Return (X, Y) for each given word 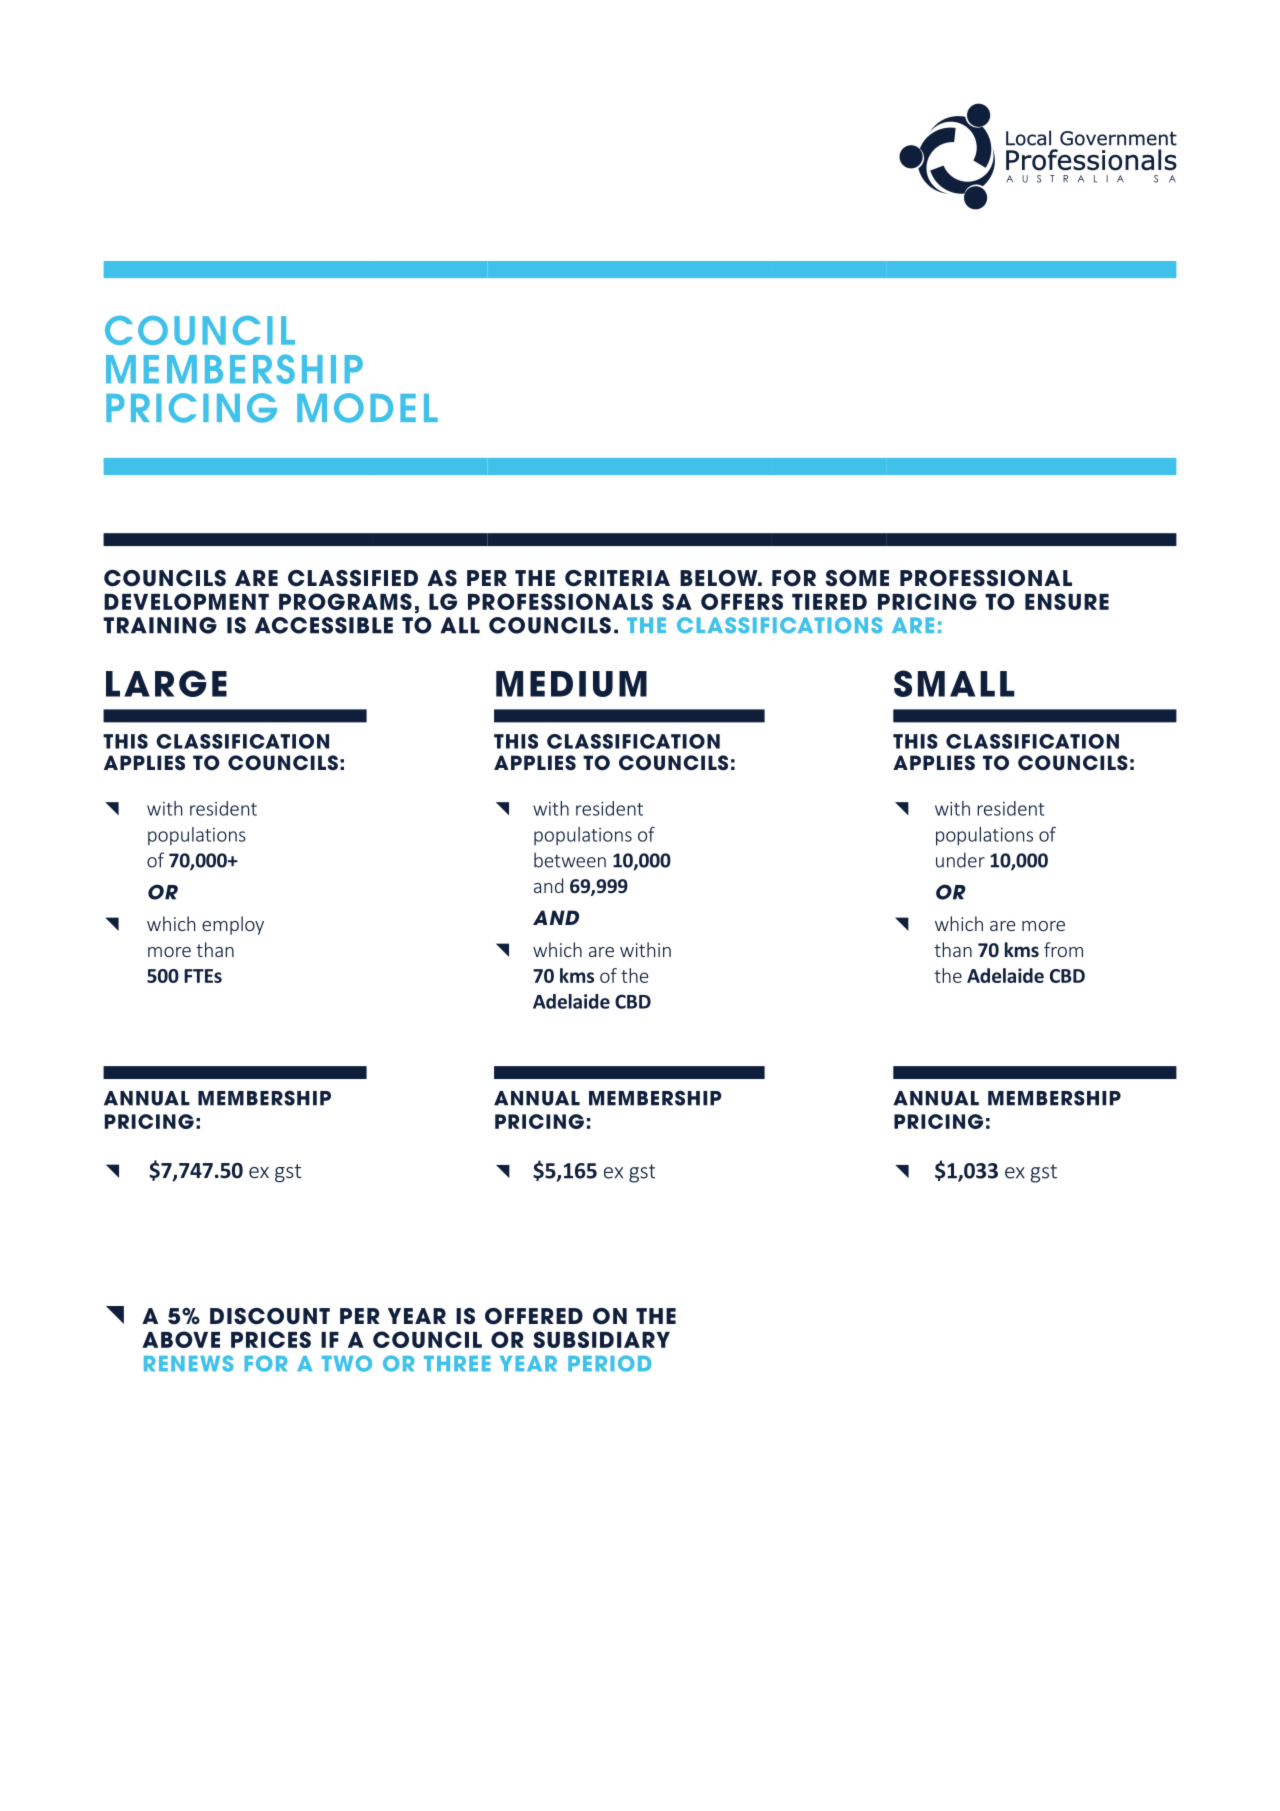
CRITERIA (617, 578)
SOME (857, 578)
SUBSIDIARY (601, 1339)
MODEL (367, 408)
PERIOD (609, 1363)
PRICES (271, 1339)
